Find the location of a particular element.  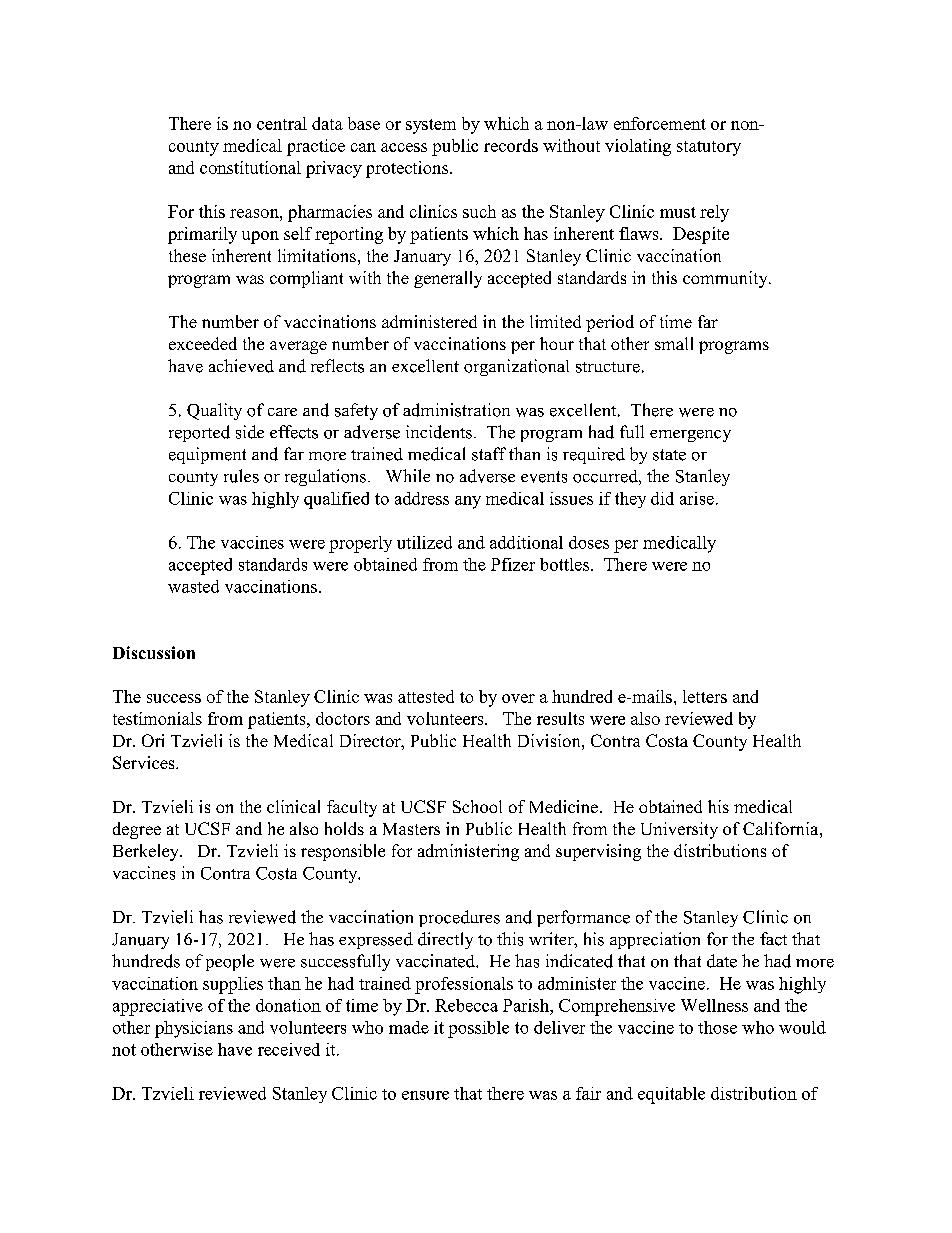

constitutional is located at coordinates (250, 167).
